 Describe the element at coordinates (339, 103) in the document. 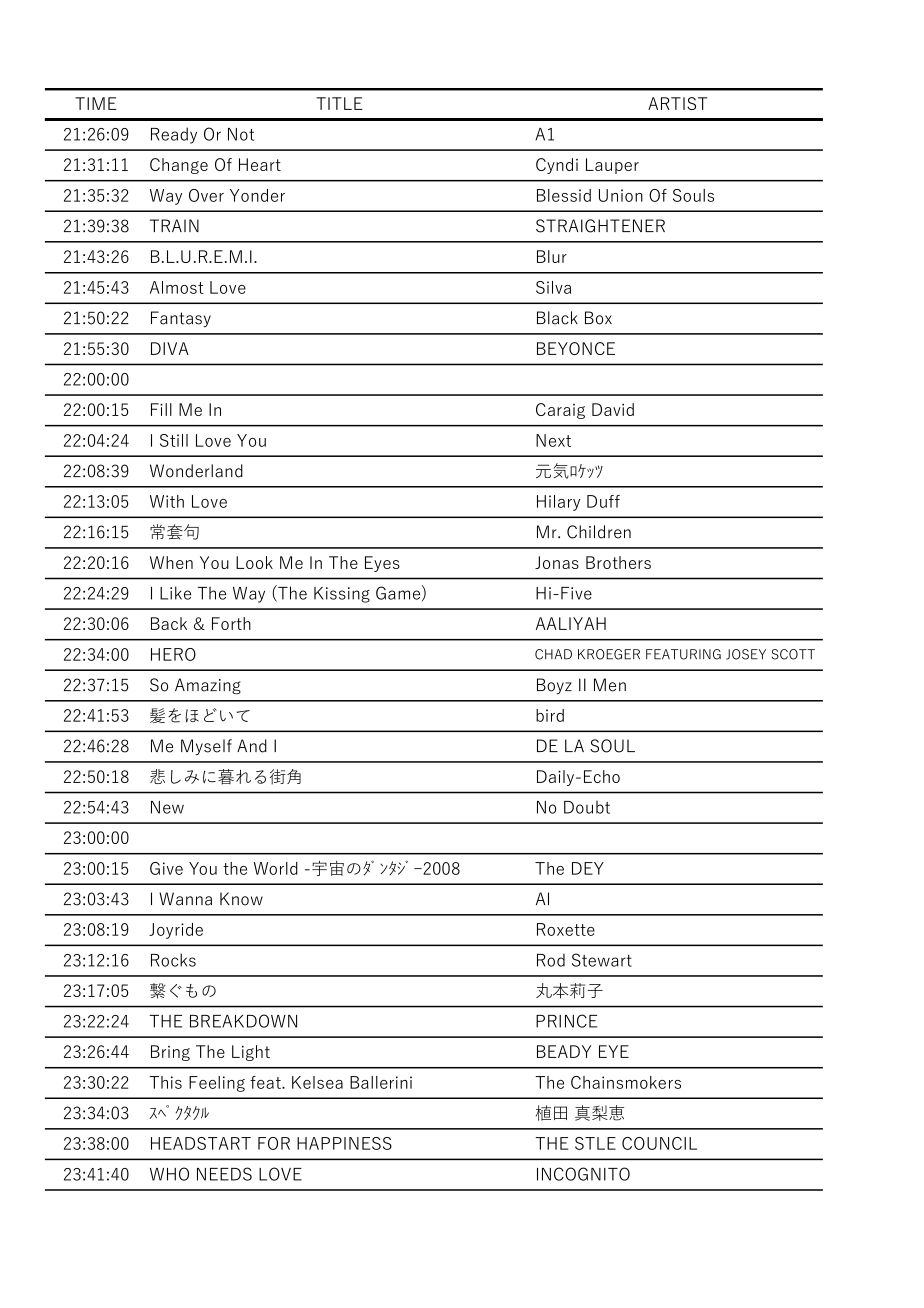

I see `TITLE` at that location.
